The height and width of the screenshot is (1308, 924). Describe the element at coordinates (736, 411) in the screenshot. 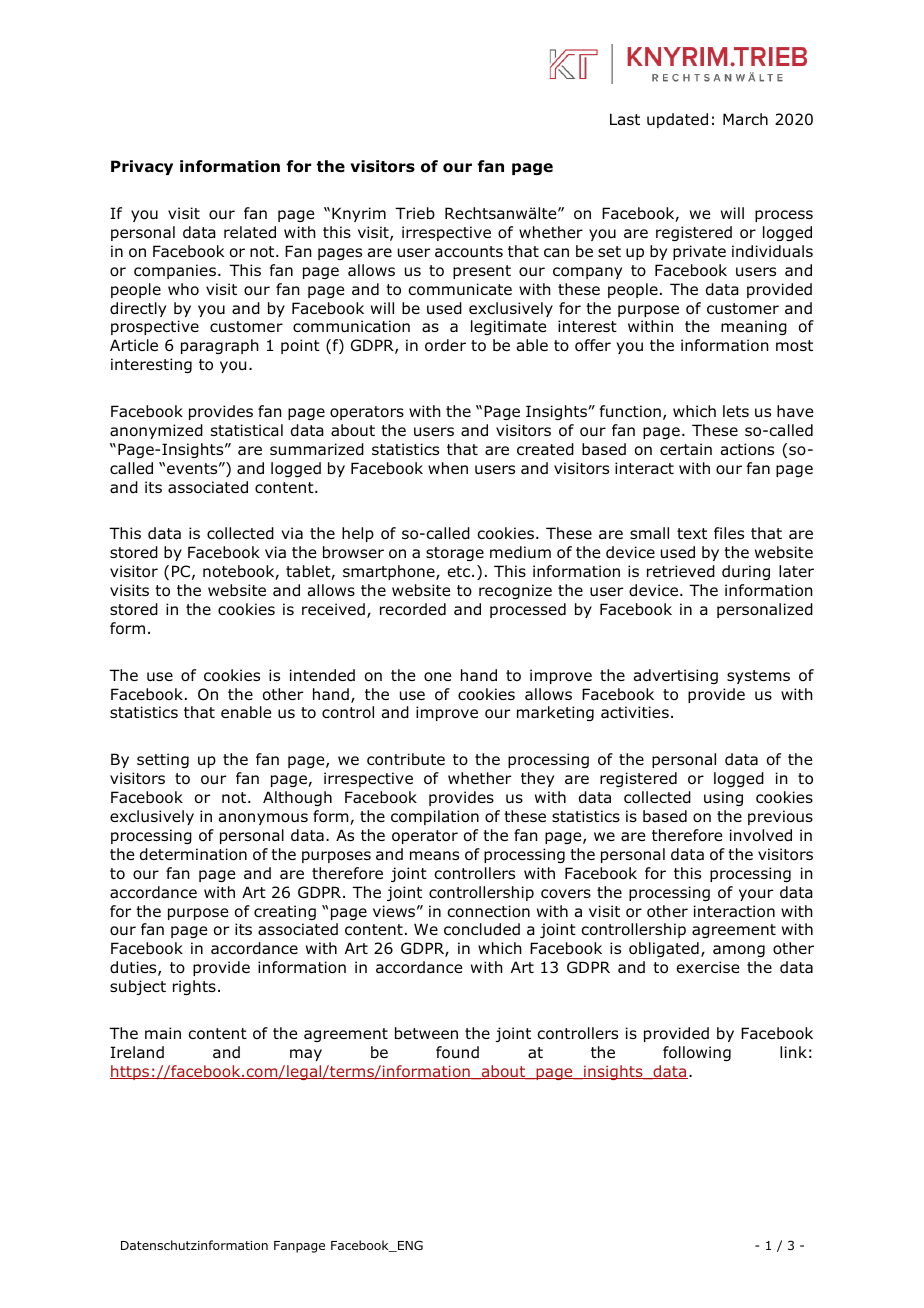

I see `lets` at that location.
